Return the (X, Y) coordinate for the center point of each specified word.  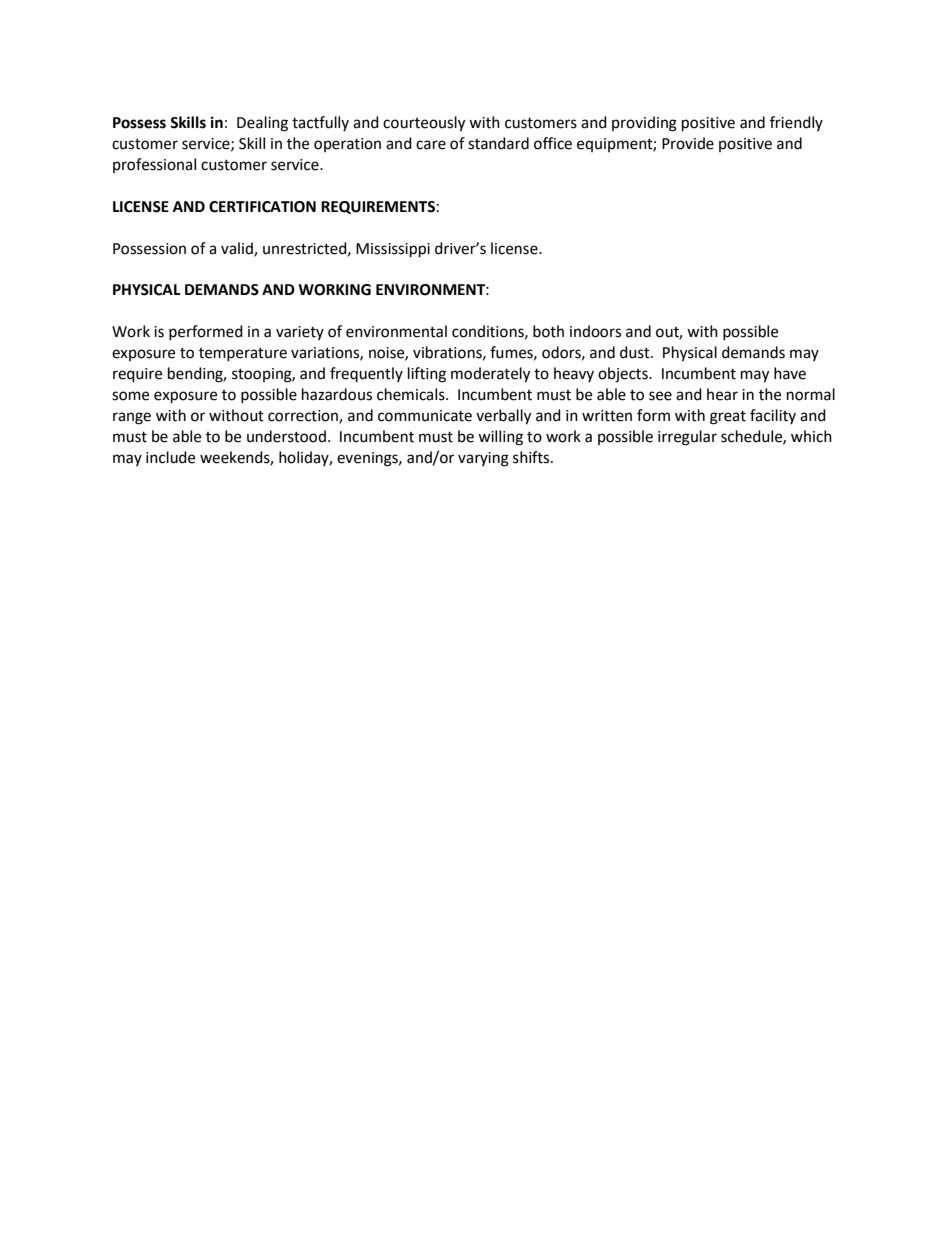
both (548, 331)
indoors (595, 331)
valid (238, 249)
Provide (688, 143)
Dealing (262, 124)
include (170, 457)
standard (498, 143)
